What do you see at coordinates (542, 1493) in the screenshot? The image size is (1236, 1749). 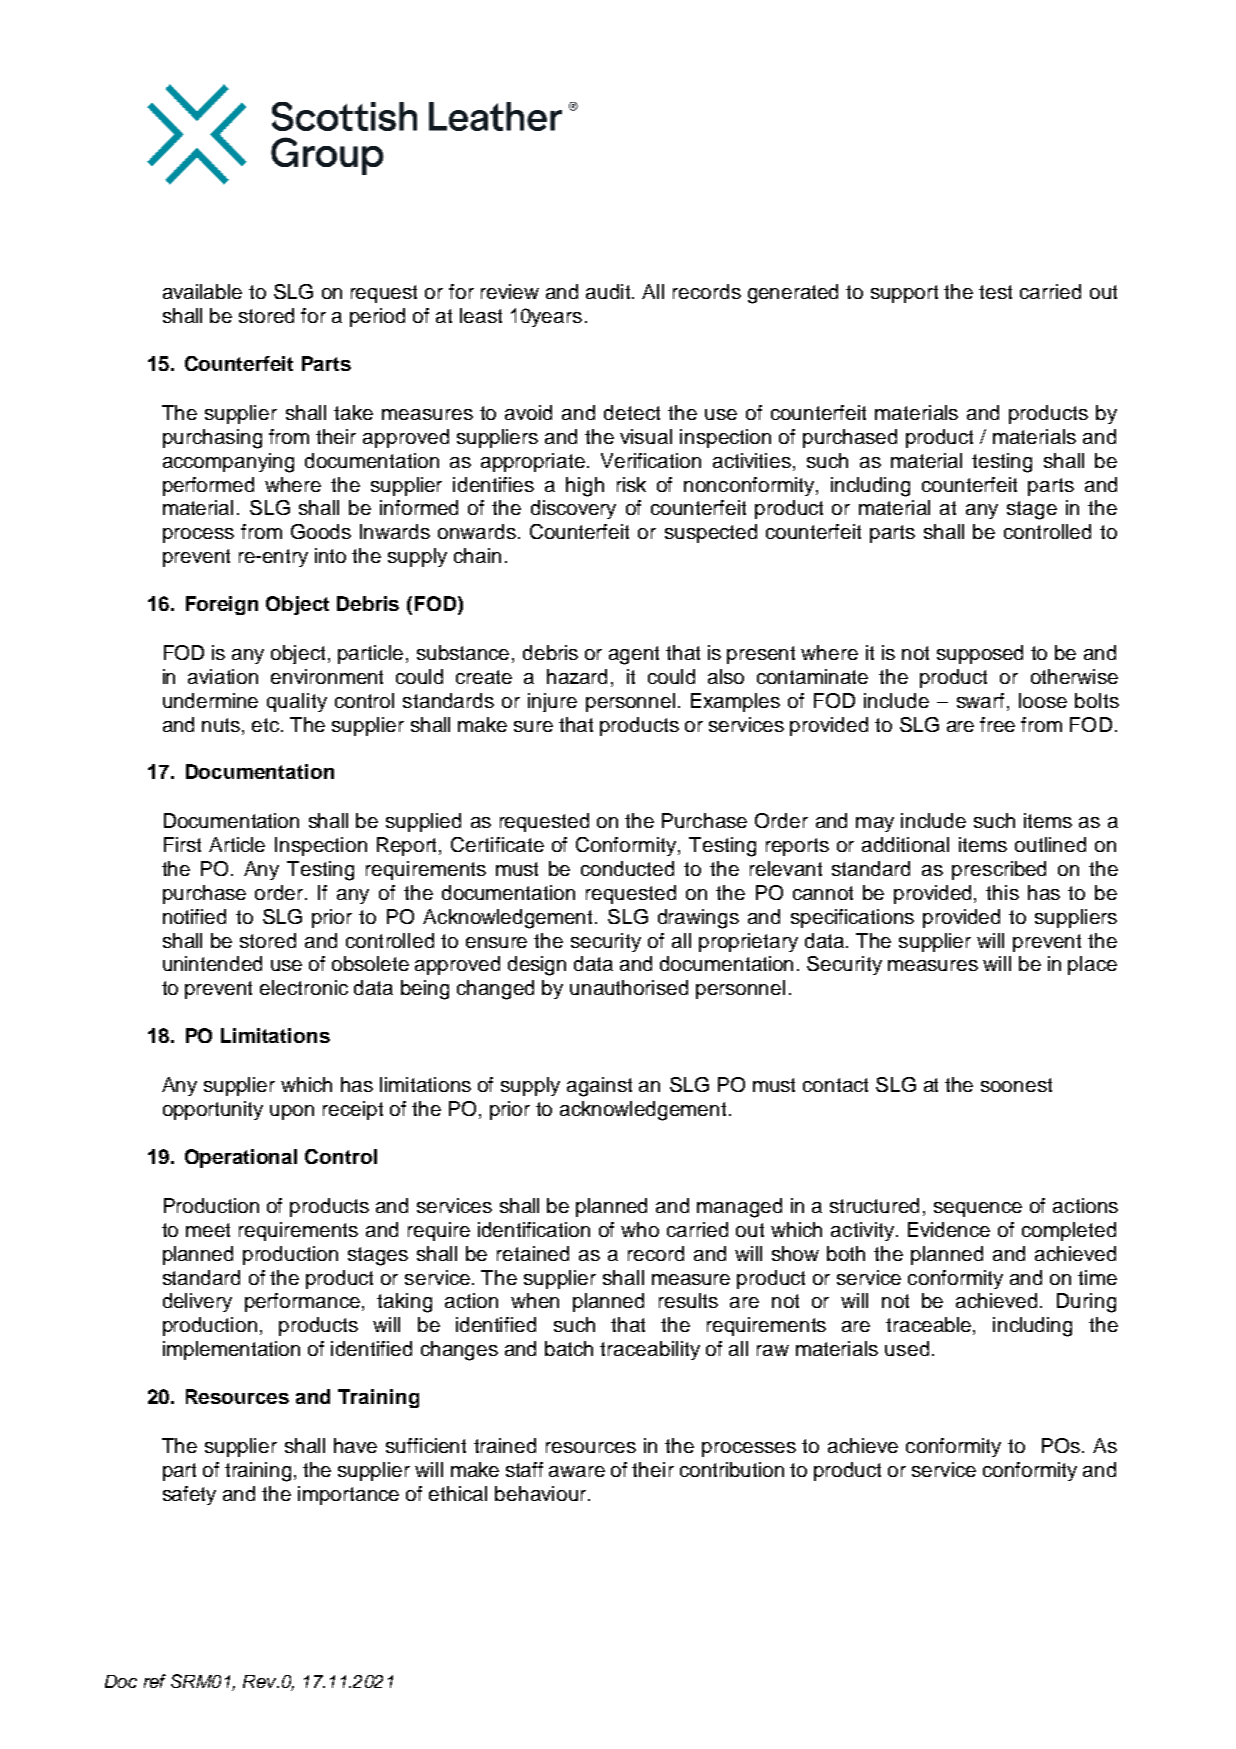 I see `behaviour` at bounding box center [542, 1493].
